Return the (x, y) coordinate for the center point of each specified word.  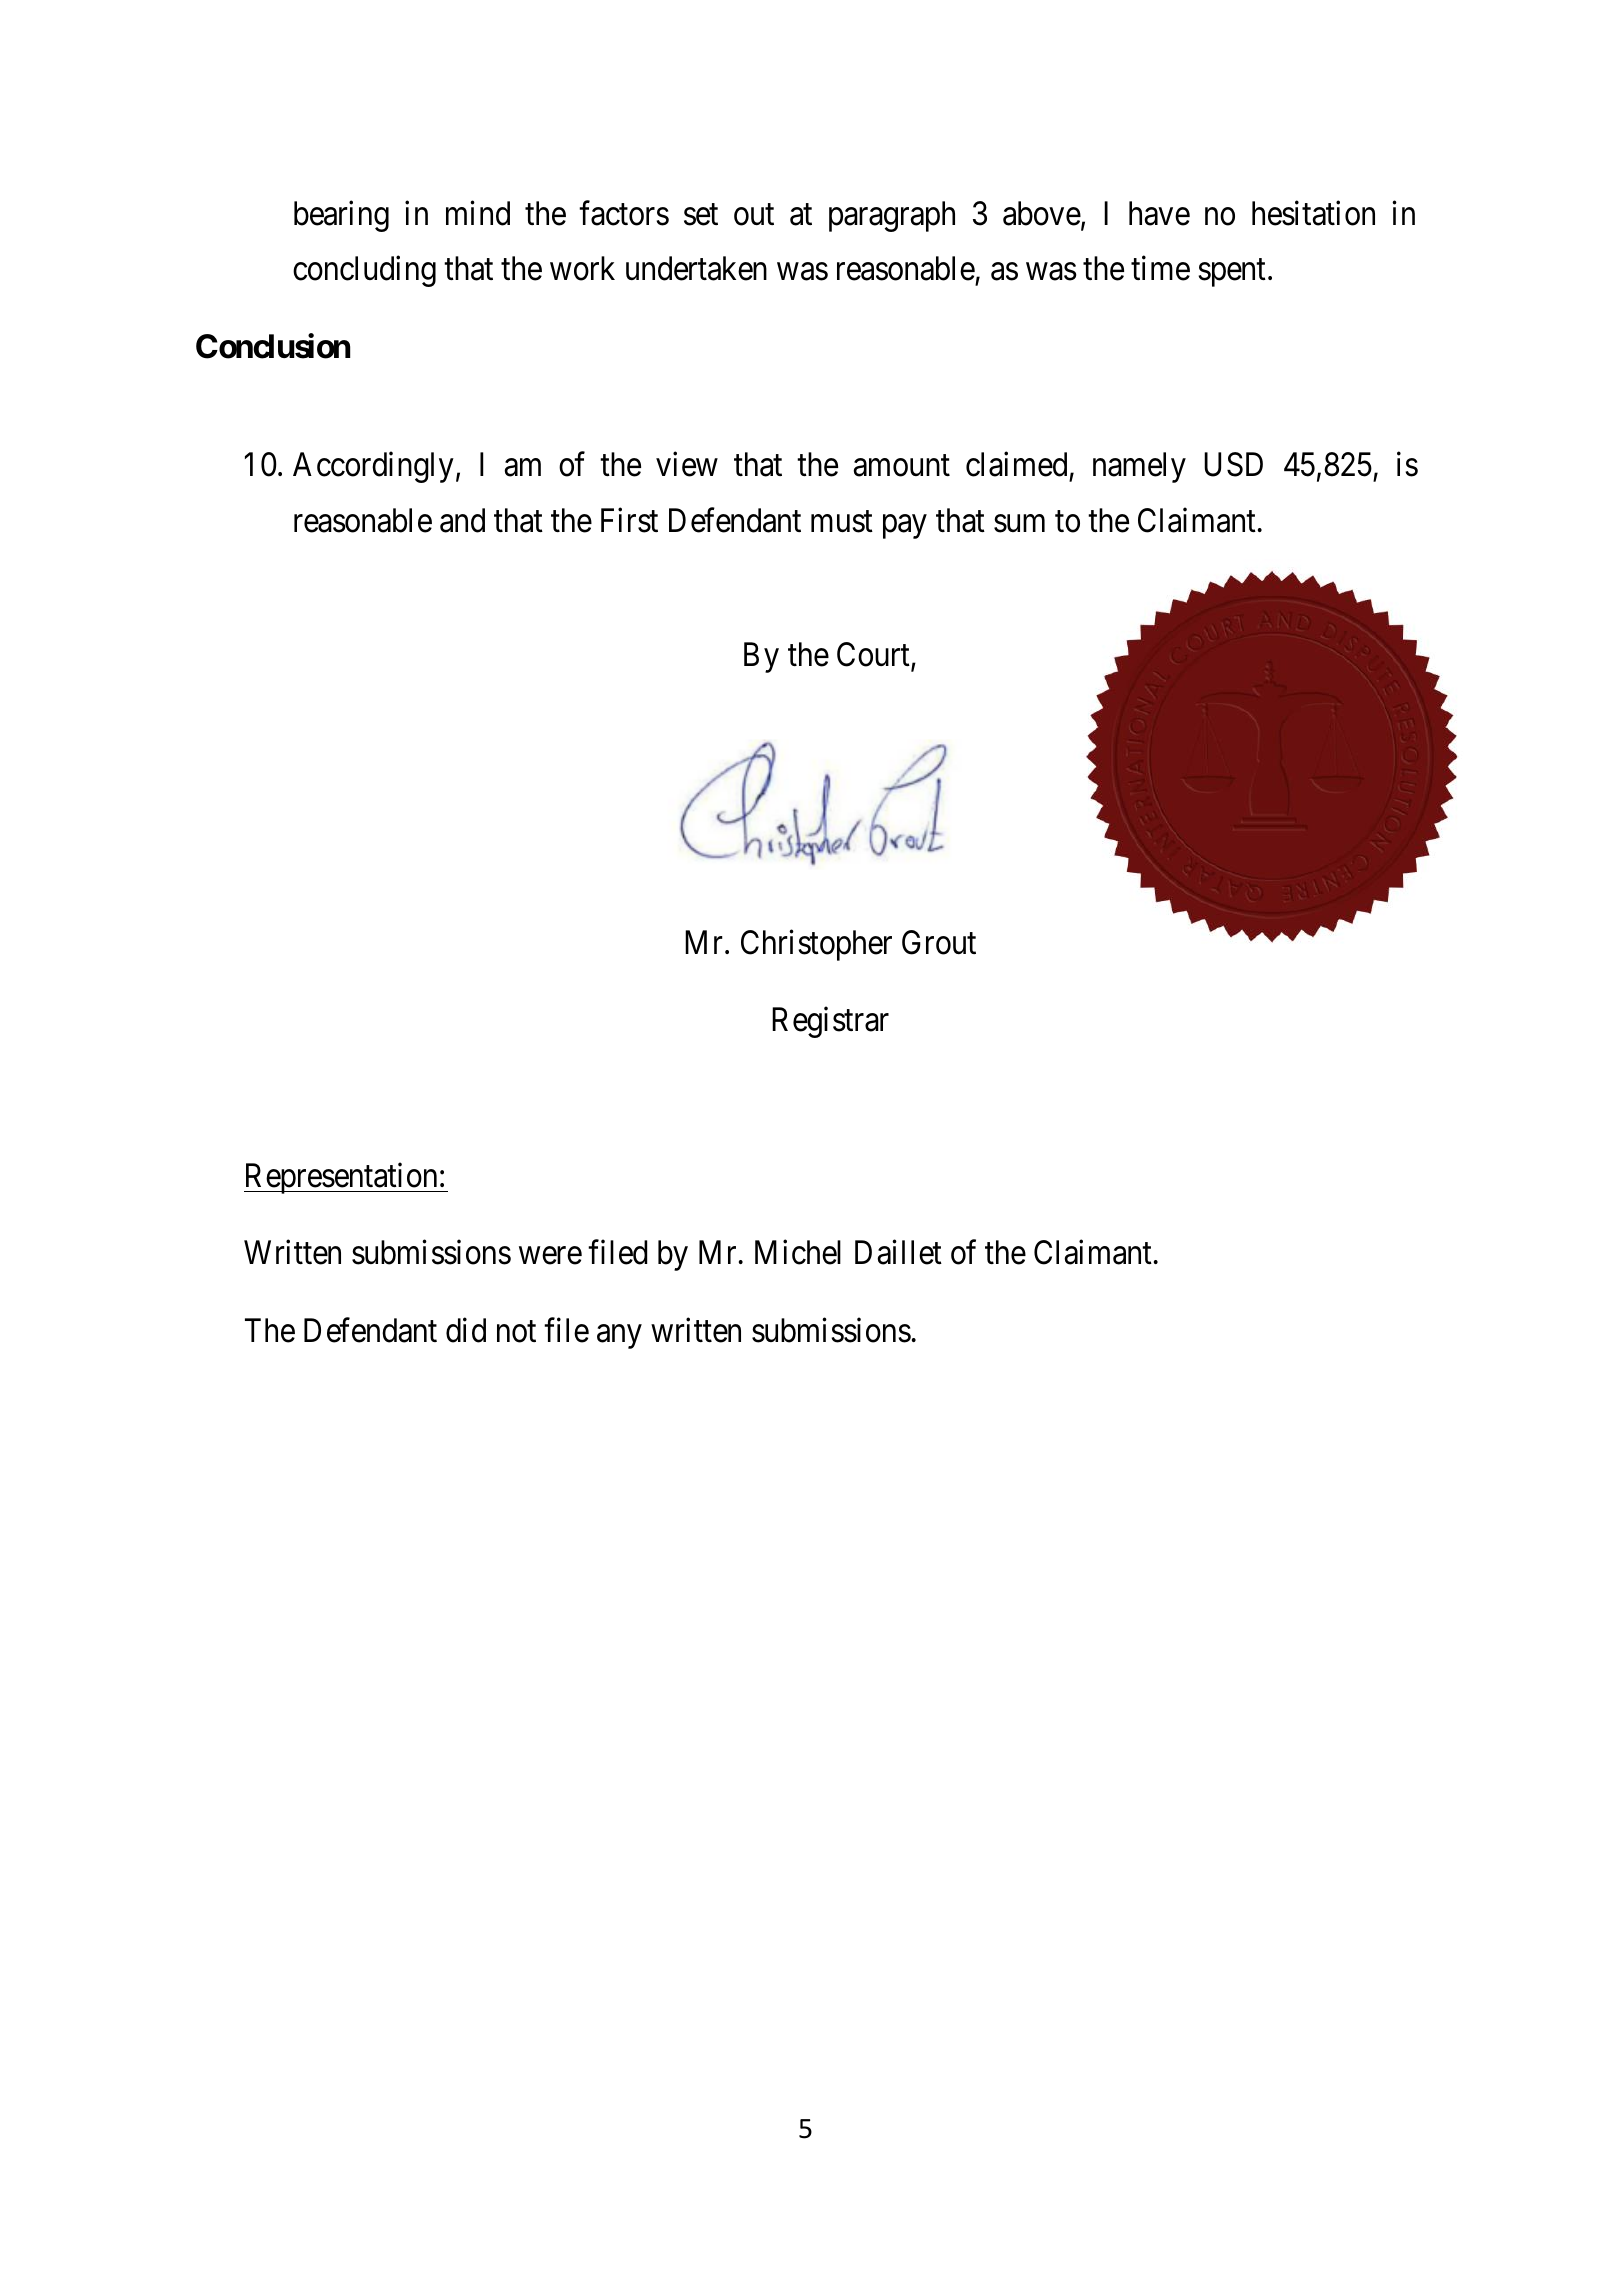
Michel (798, 1252)
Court (874, 655)
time (1160, 268)
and (462, 520)
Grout (939, 942)
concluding (364, 271)
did (466, 1330)
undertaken (696, 268)
